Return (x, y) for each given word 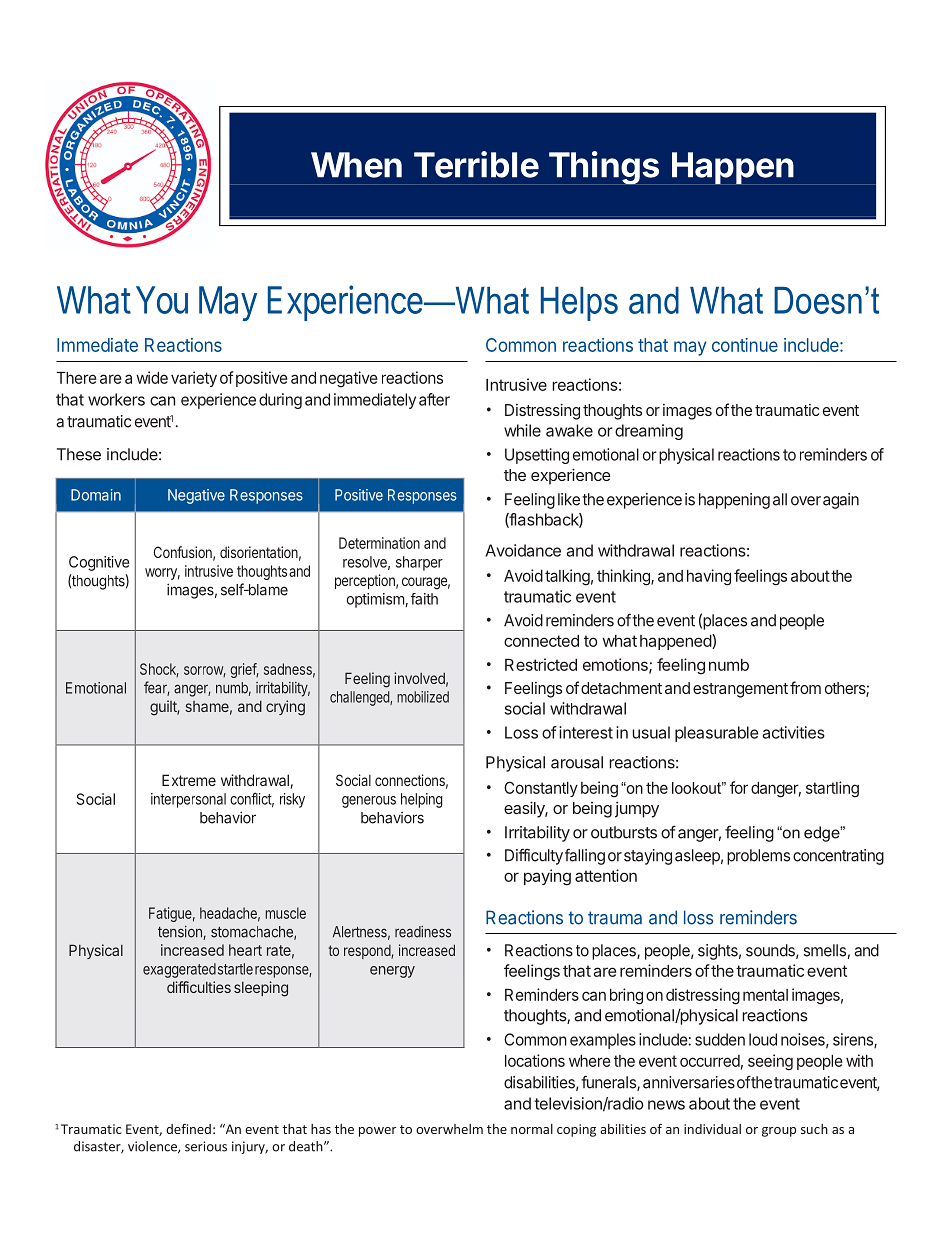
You (162, 300)
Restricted (541, 664)
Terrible (476, 164)
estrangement (740, 690)
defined (188, 1129)
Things (603, 168)
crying (285, 708)
